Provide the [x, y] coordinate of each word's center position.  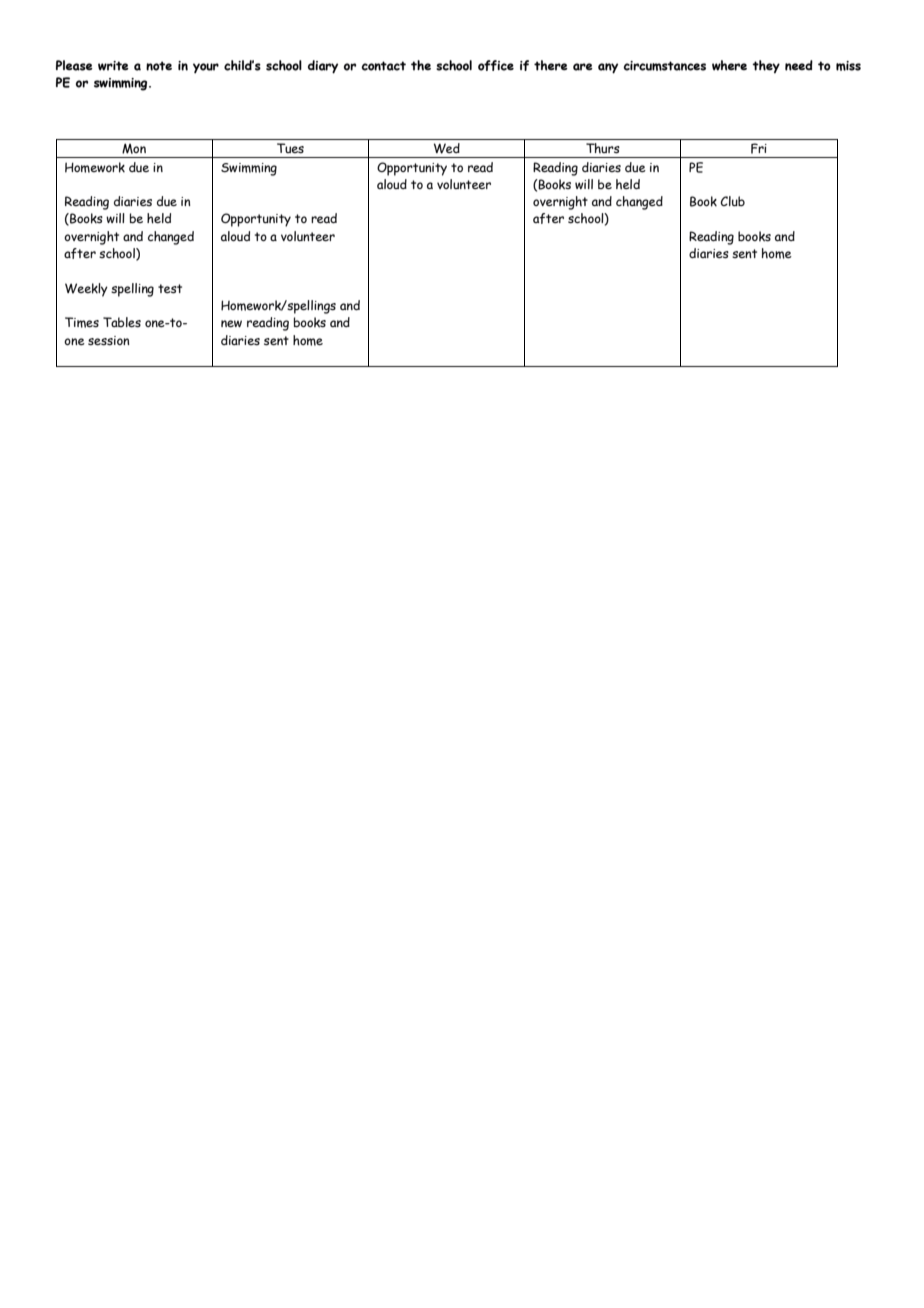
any [608, 68]
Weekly [86, 290]
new [231, 323]
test [170, 288]
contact [383, 66]
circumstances [664, 66]
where [729, 65]
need [799, 65]
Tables [122, 322]
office [496, 65]
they [766, 66]
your [206, 68]
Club [732, 201]
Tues [290, 148]
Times [82, 322]
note [159, 66]
